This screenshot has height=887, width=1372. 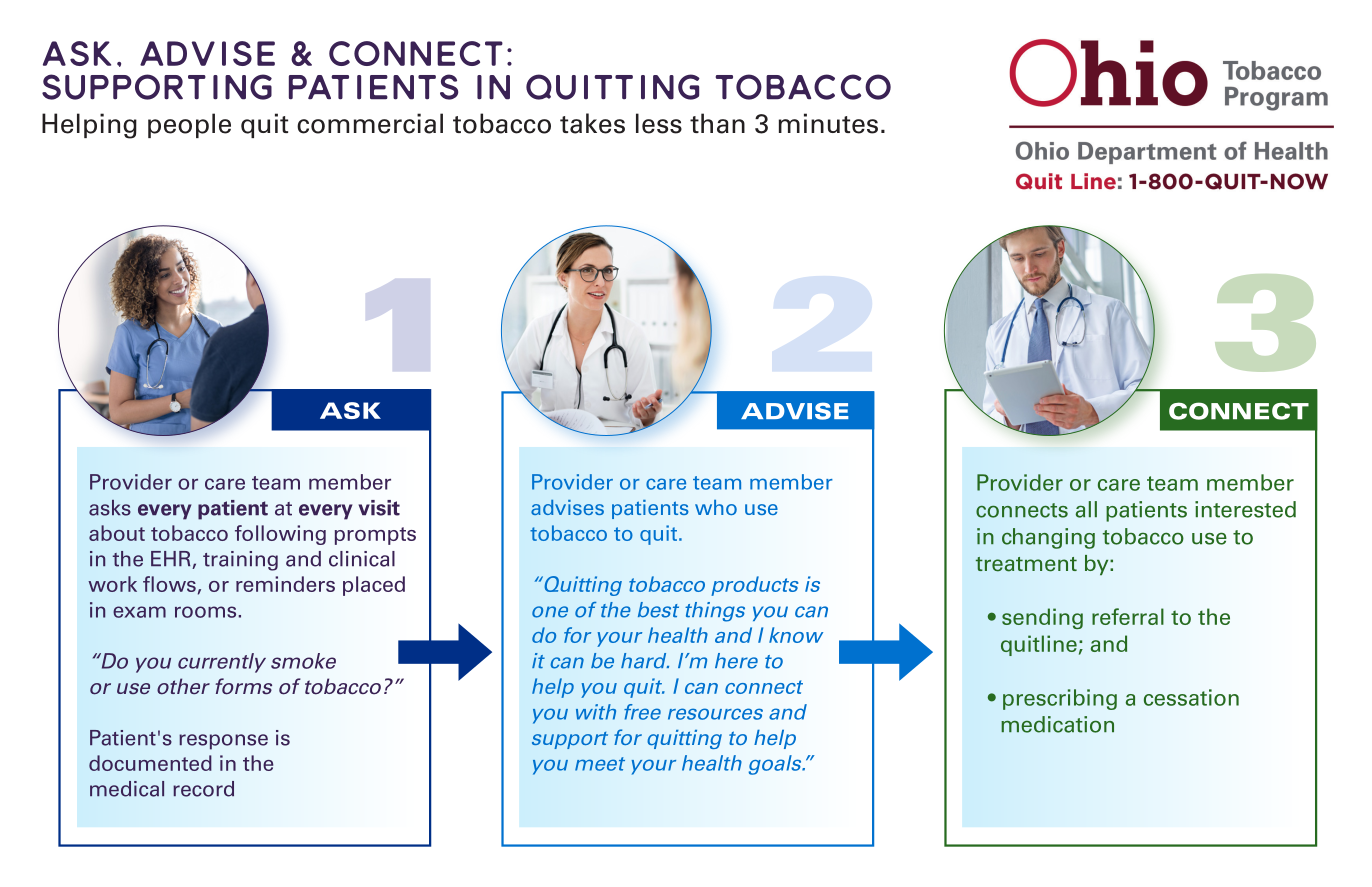 What do you see at coordinates (203, 789) in the screenshot?
I see `record` at bounding box center [203, 789].
